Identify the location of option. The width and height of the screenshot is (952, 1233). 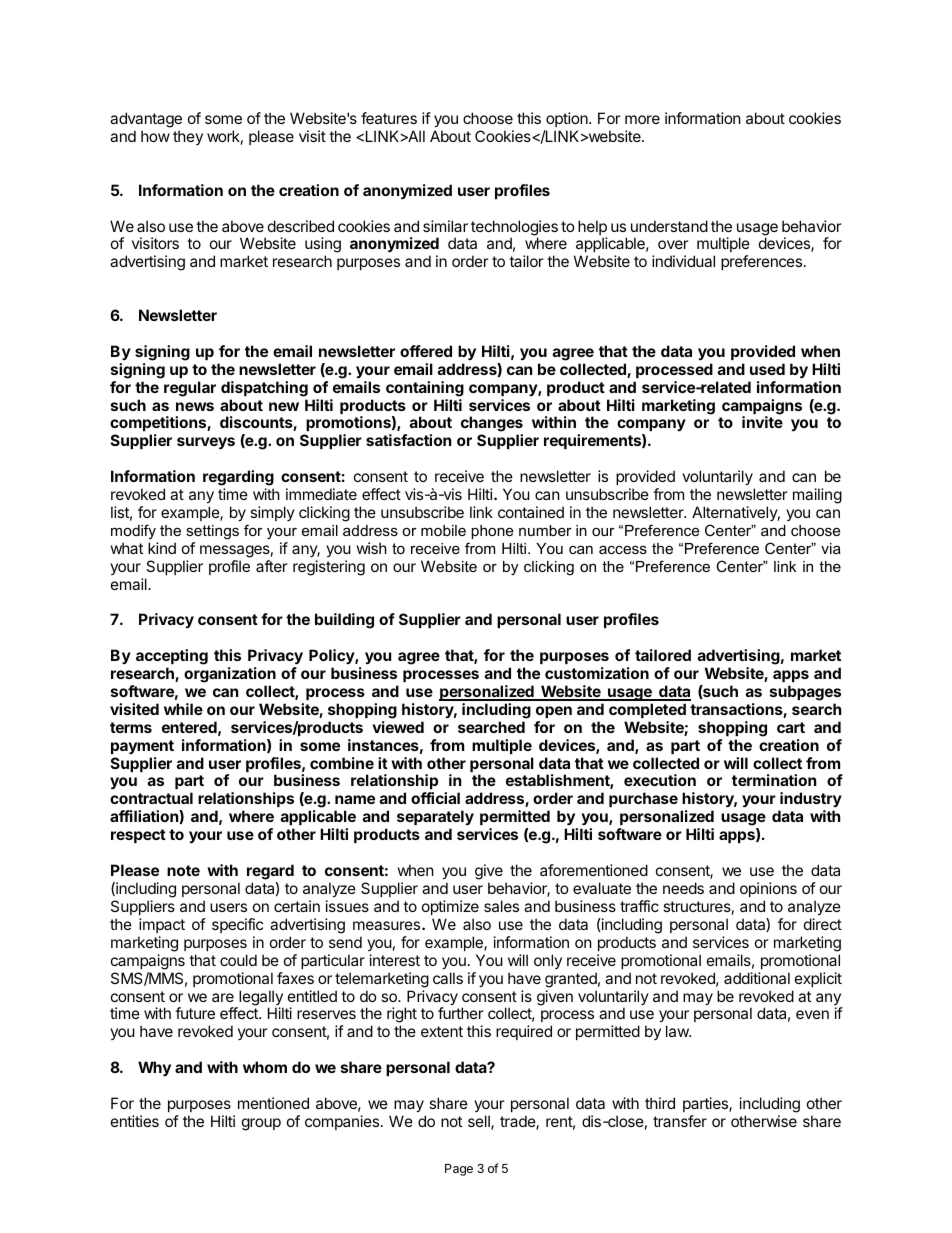
(568, 119).
